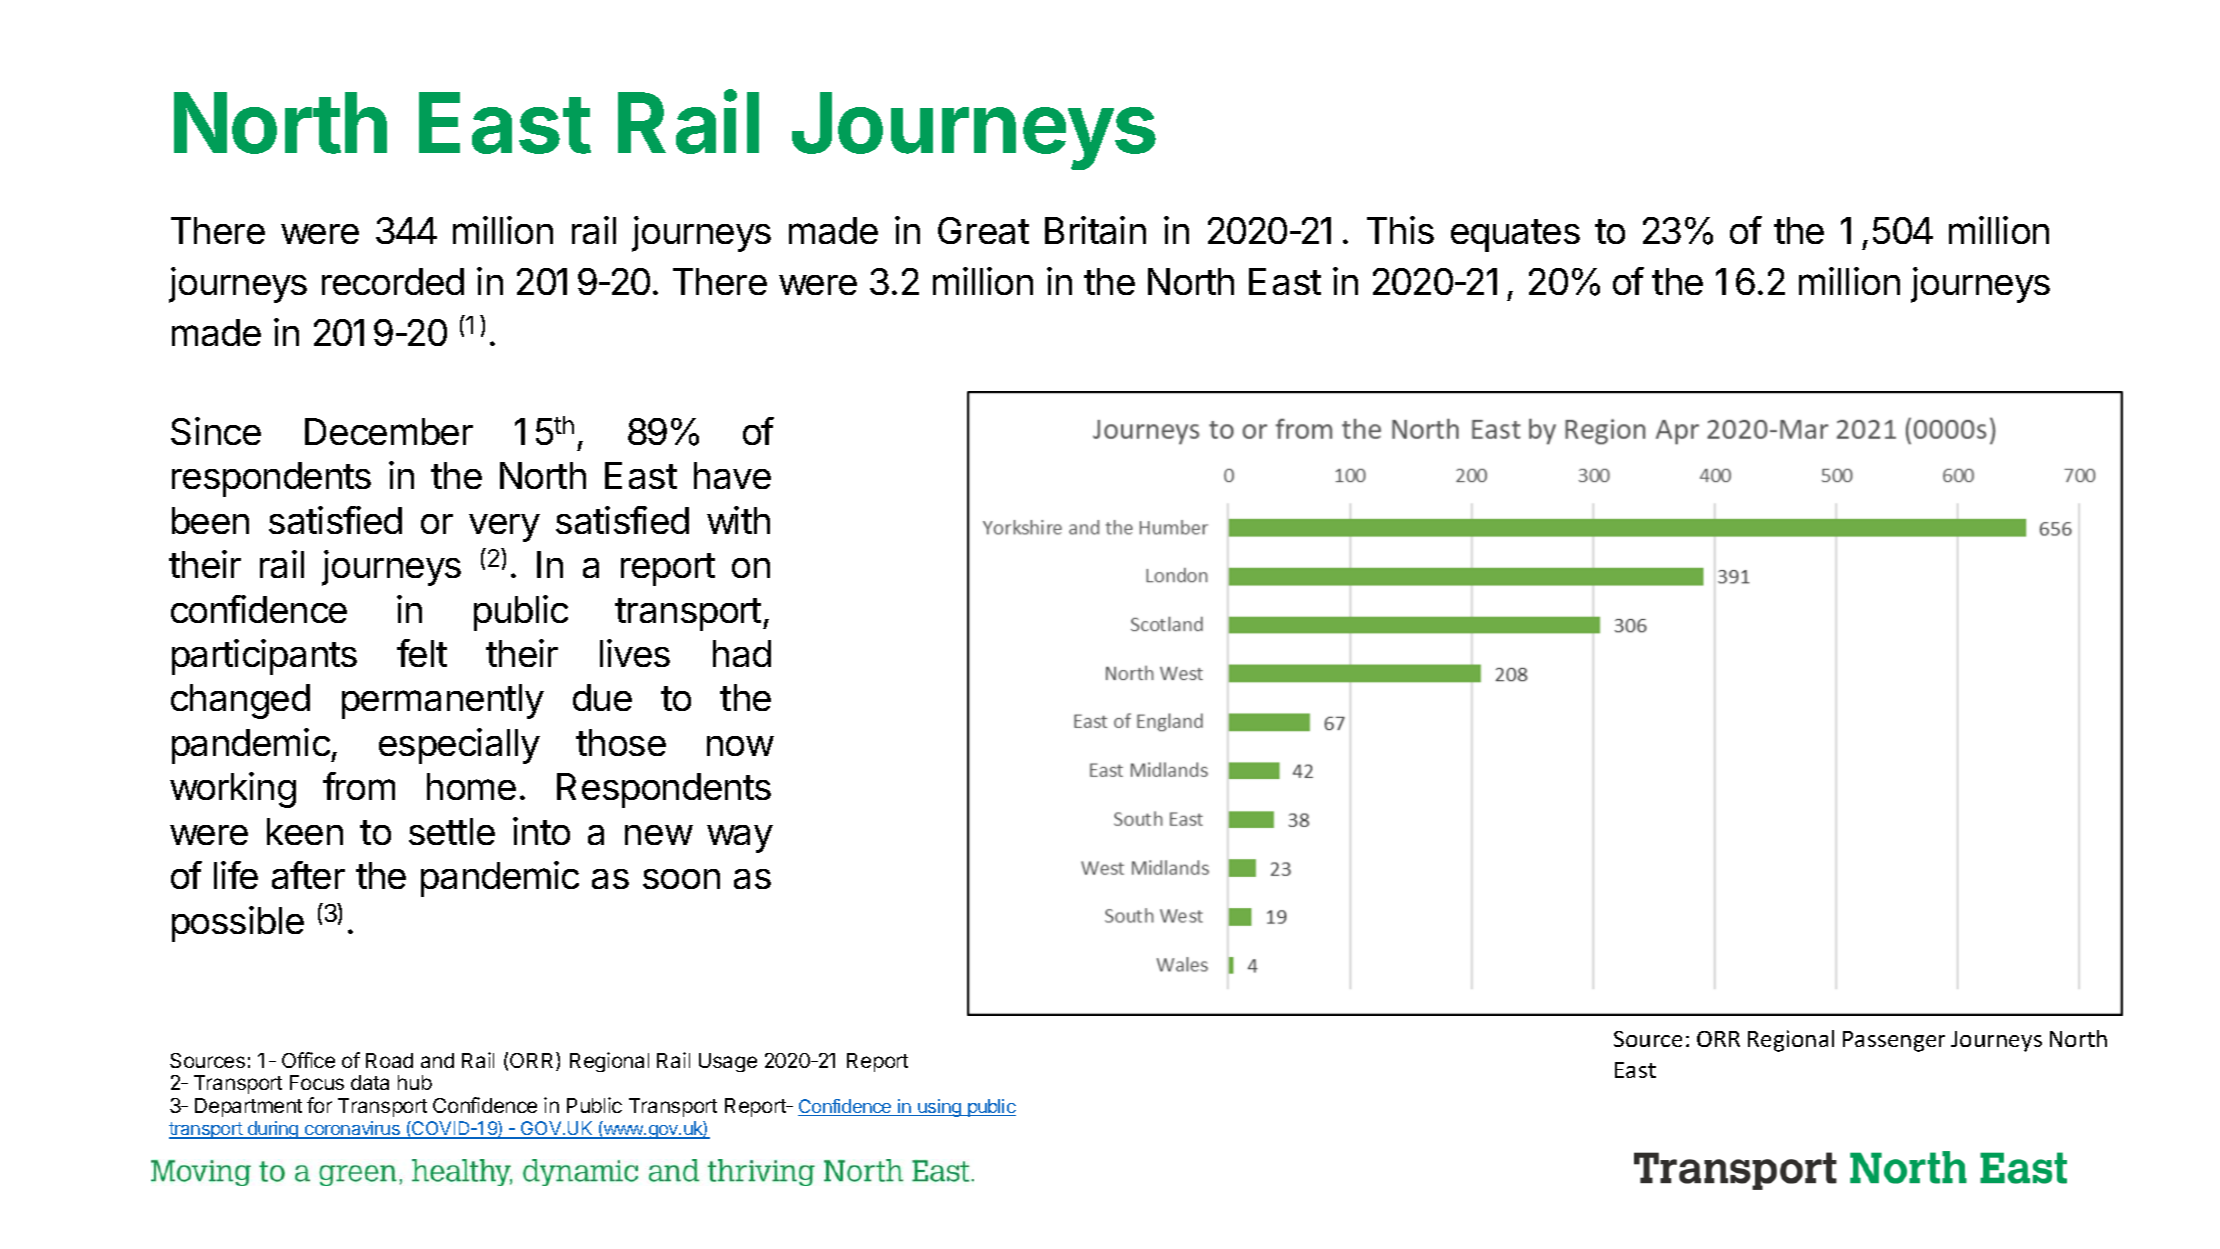  I want to click on using, so click(939, 1108).
